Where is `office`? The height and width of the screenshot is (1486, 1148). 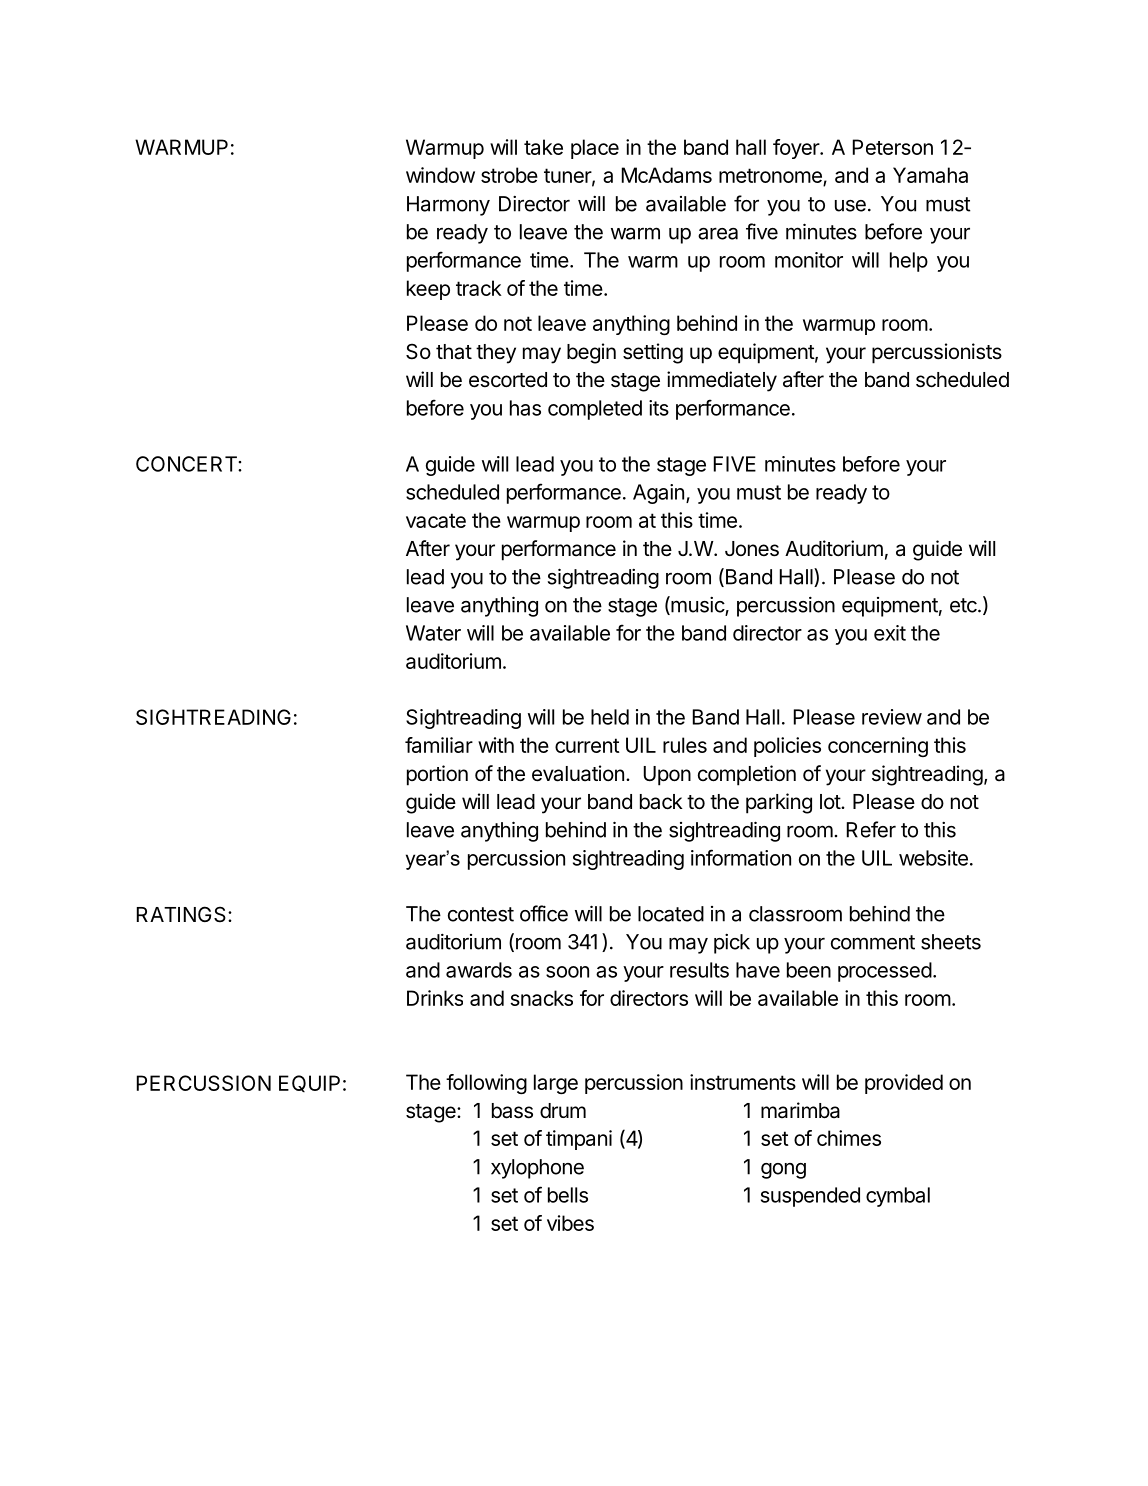
office is located at coordinates (544, 913).
